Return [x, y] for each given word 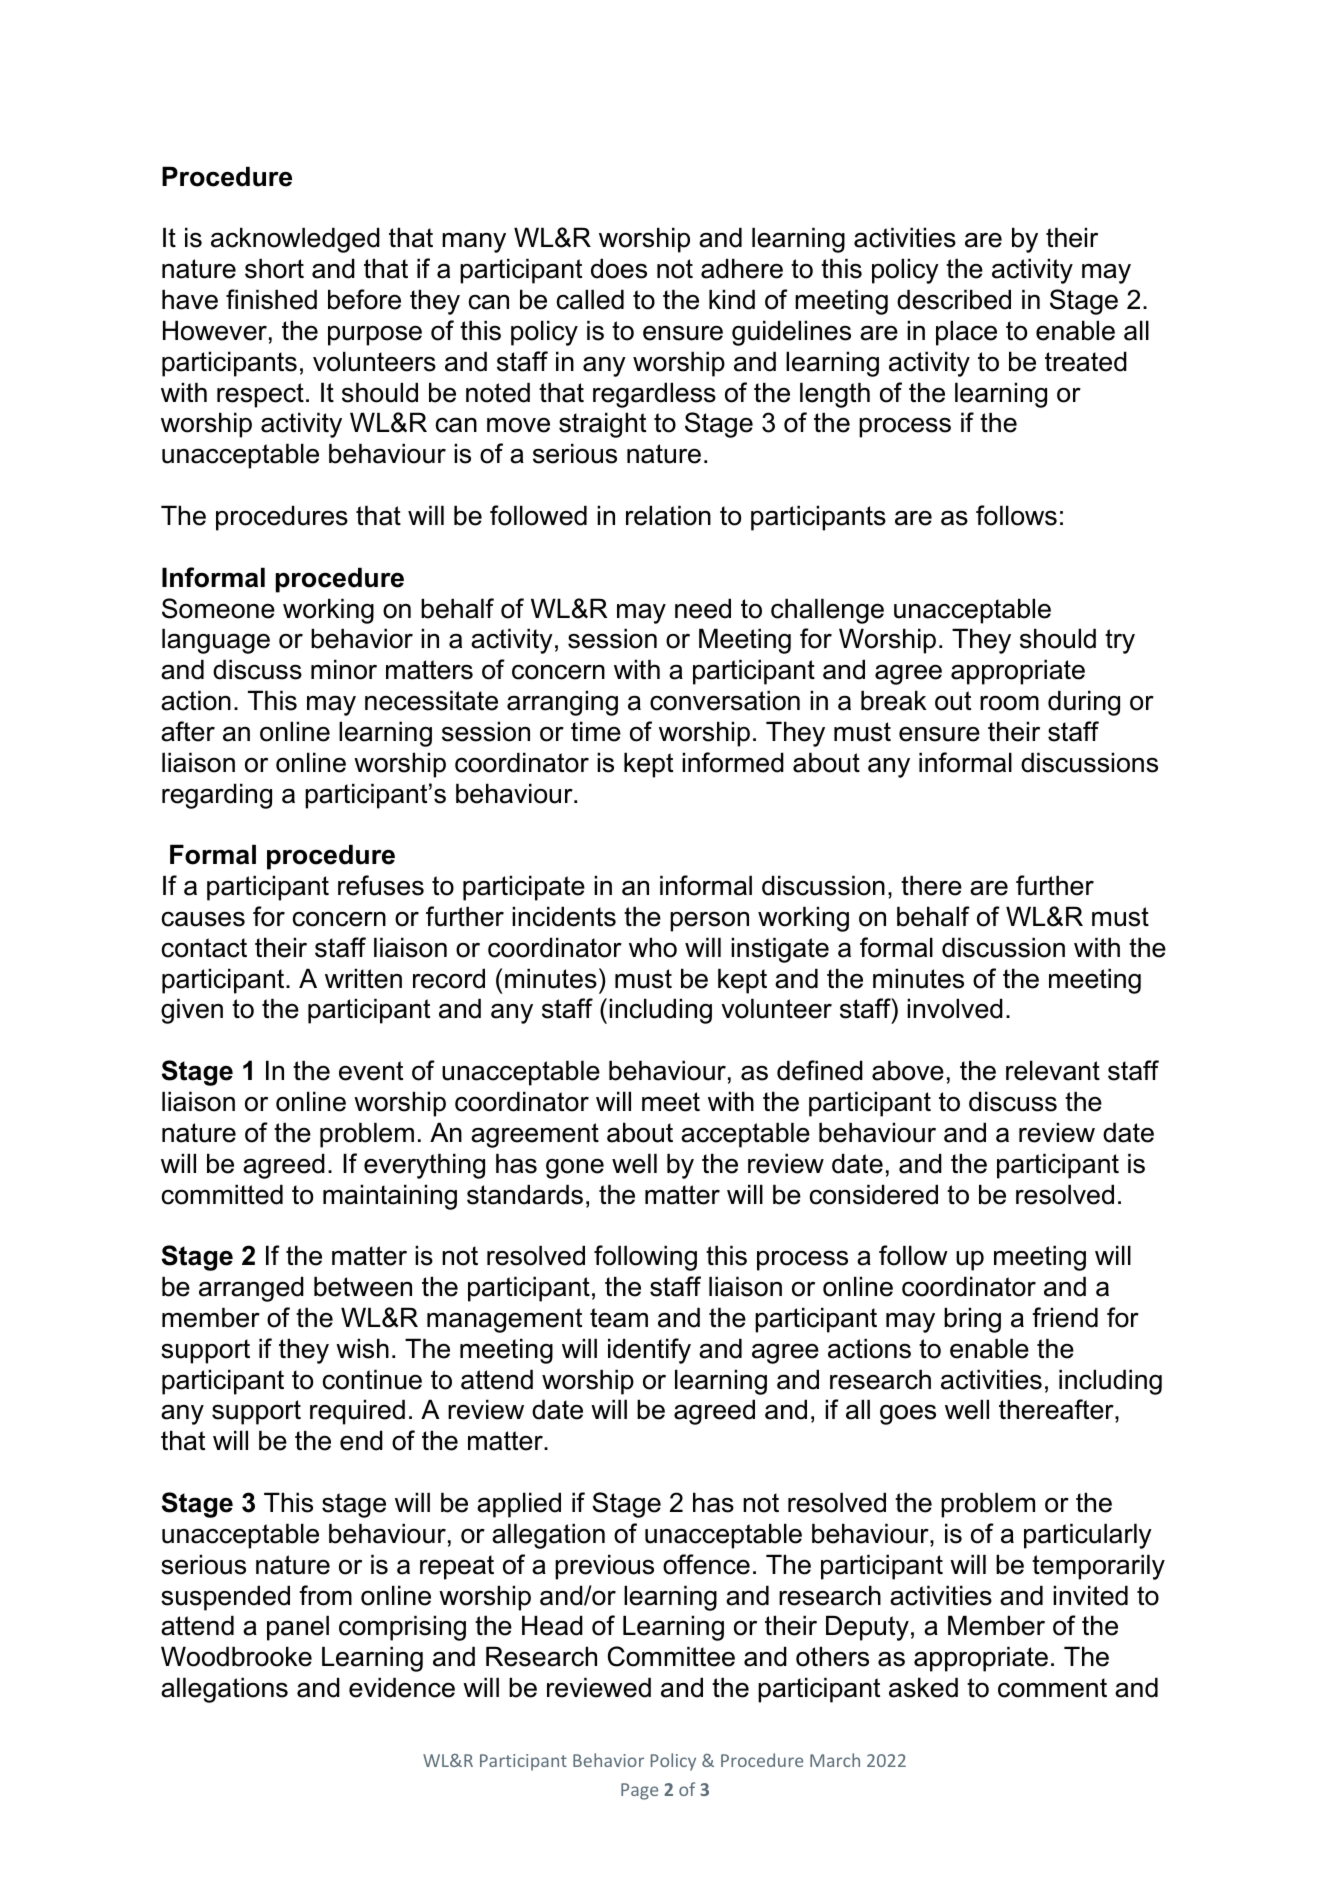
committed [222, 1194]
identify [649, 1351]
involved [955, 1008]
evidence [402, 1687]
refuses [381, 885]
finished [271, 299]
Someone [218, 608]
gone [575, 1168]
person [709, 921]
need [703, 608]
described [954, 299]
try [1120, 641]
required [357, 1412]
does [619, 268]
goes [908, 1414]
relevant [1053, 1070]
